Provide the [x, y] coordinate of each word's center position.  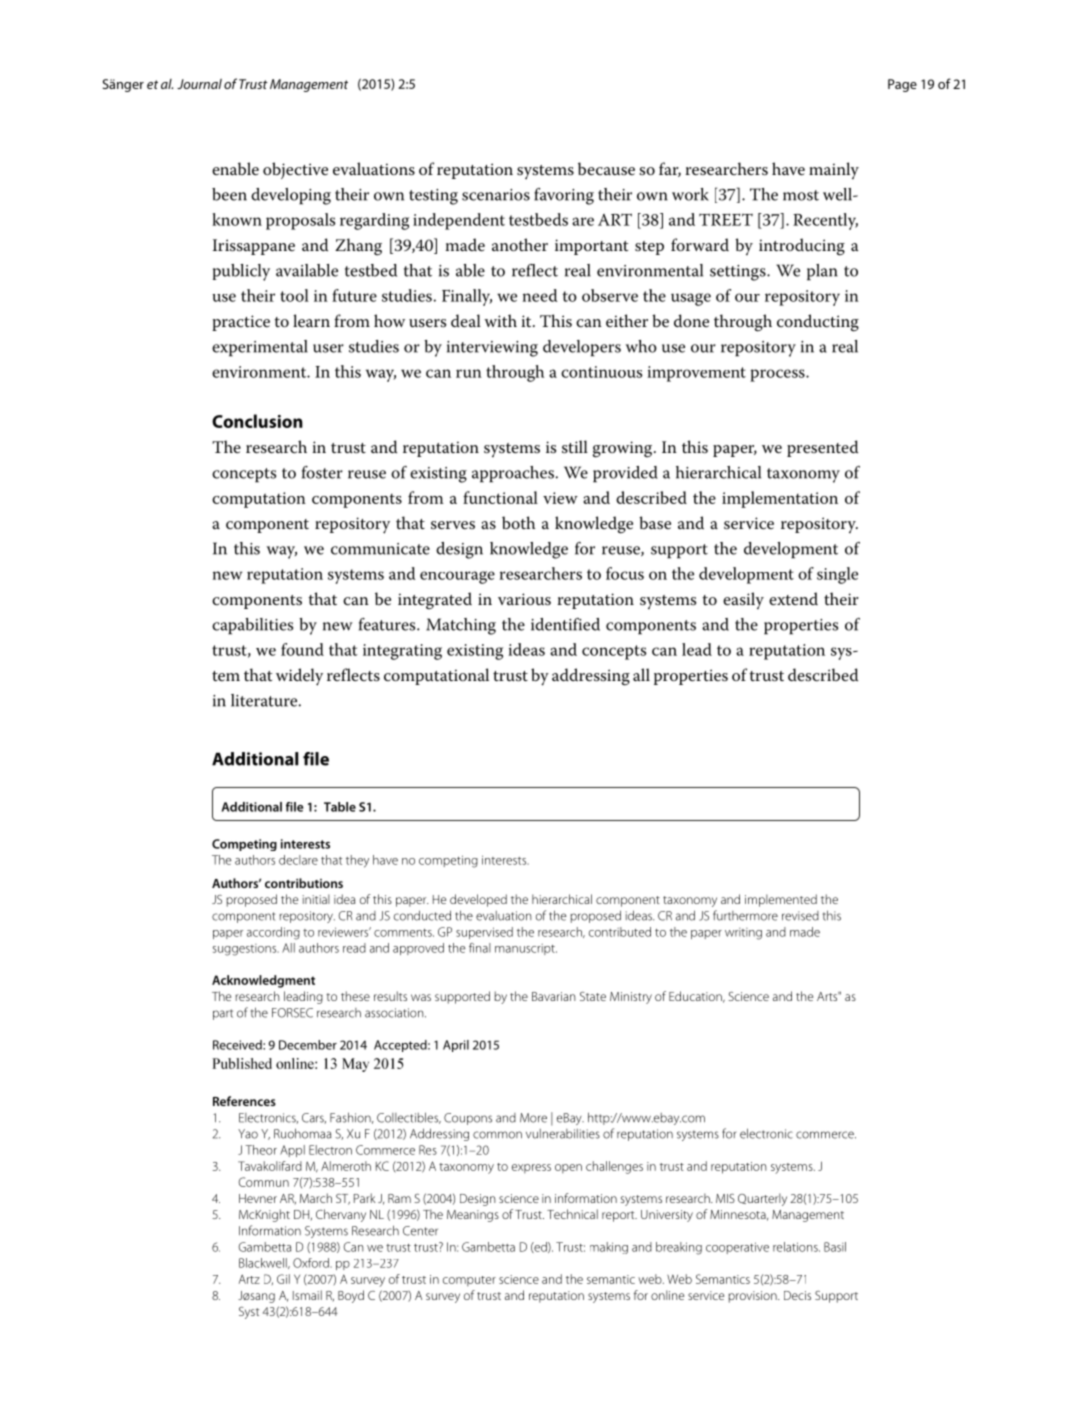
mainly [834, 170]
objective [295, 170]
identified [565, 624]
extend [793, 599]
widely [299, 677]
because [606, 169]
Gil [283, 1279]
